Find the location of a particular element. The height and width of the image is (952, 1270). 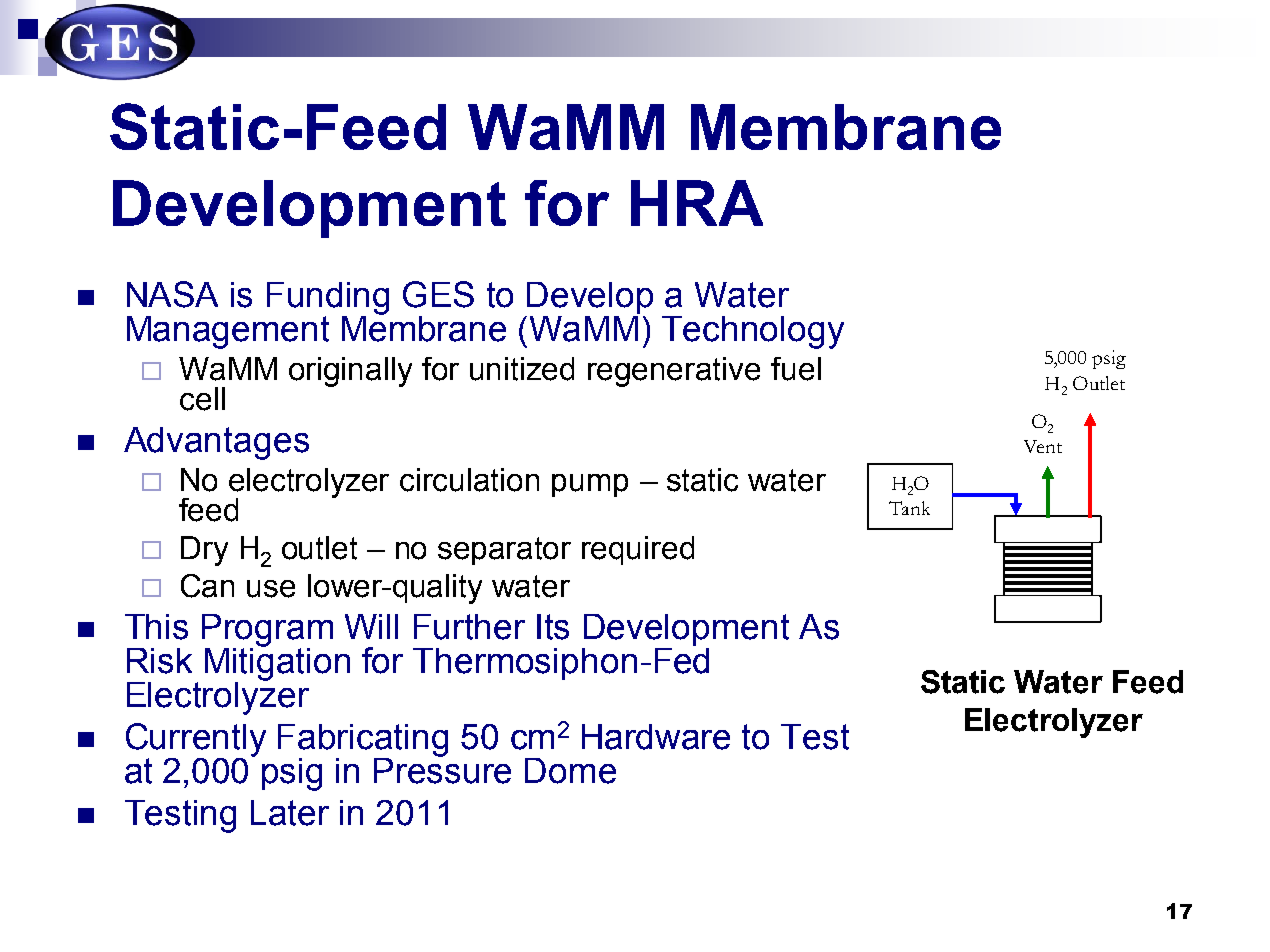

Hardware is located at coordinates (656, 737).
